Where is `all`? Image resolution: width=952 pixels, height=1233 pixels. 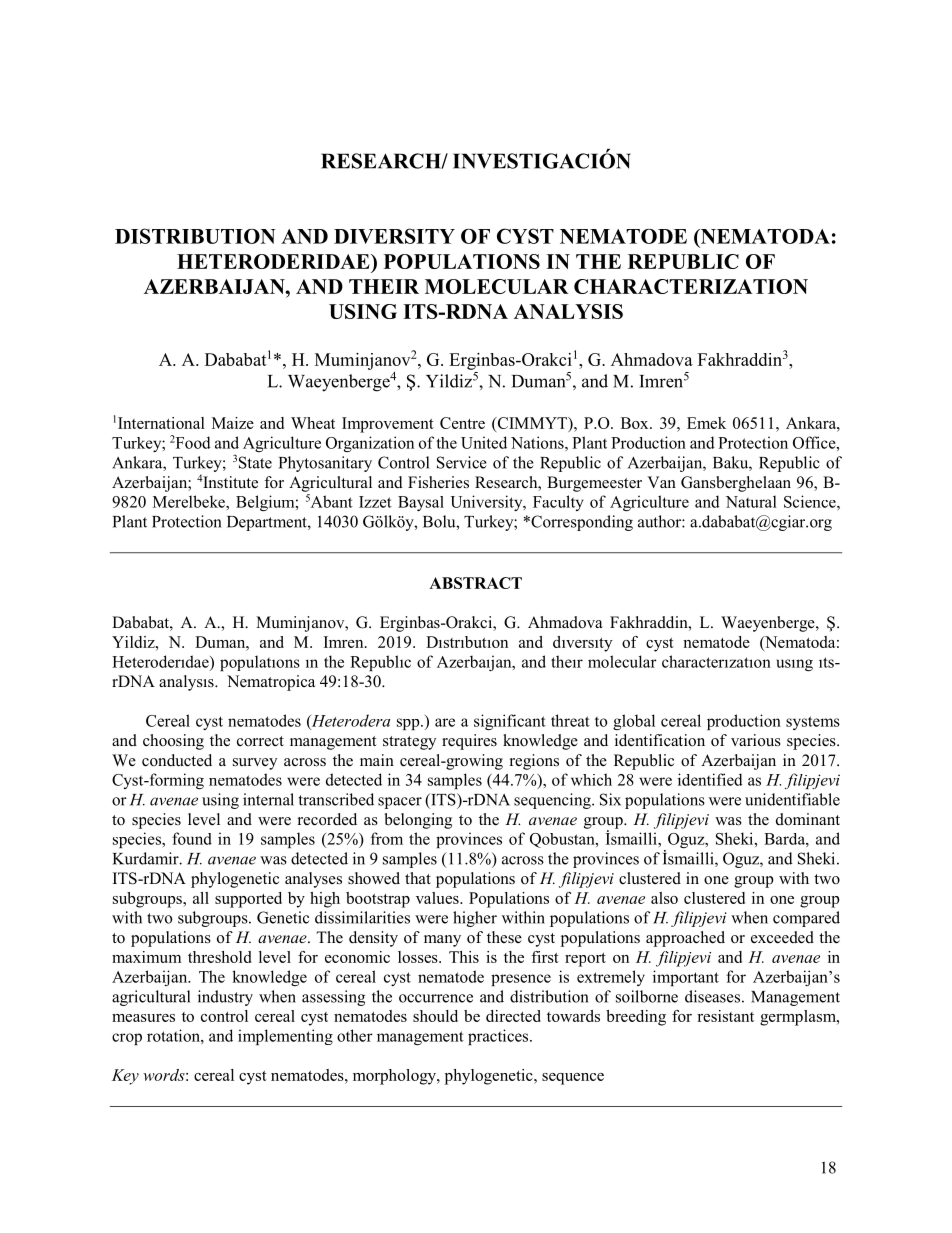
all is located at coordinates (201, 898).
